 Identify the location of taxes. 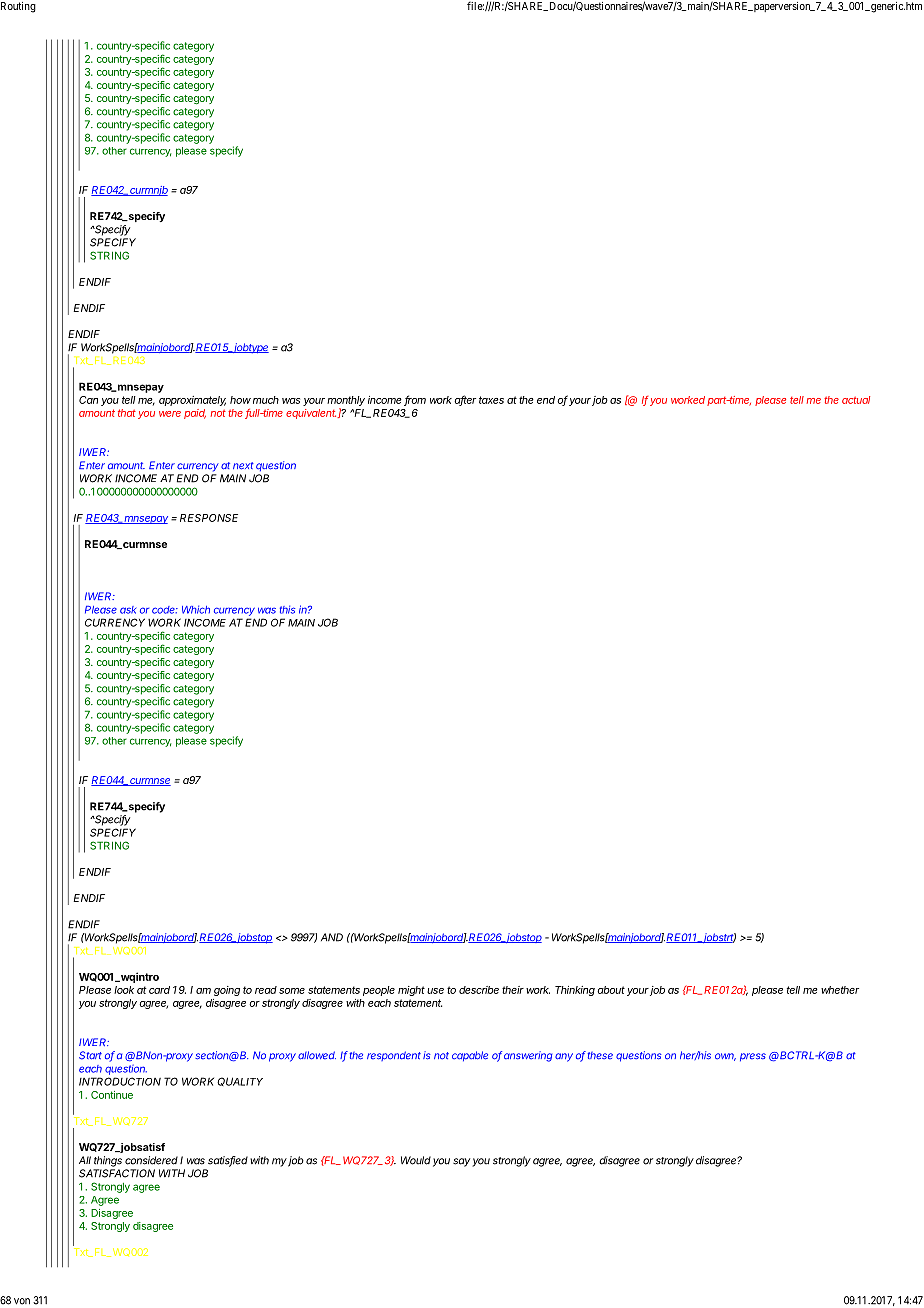
(491, 400).
